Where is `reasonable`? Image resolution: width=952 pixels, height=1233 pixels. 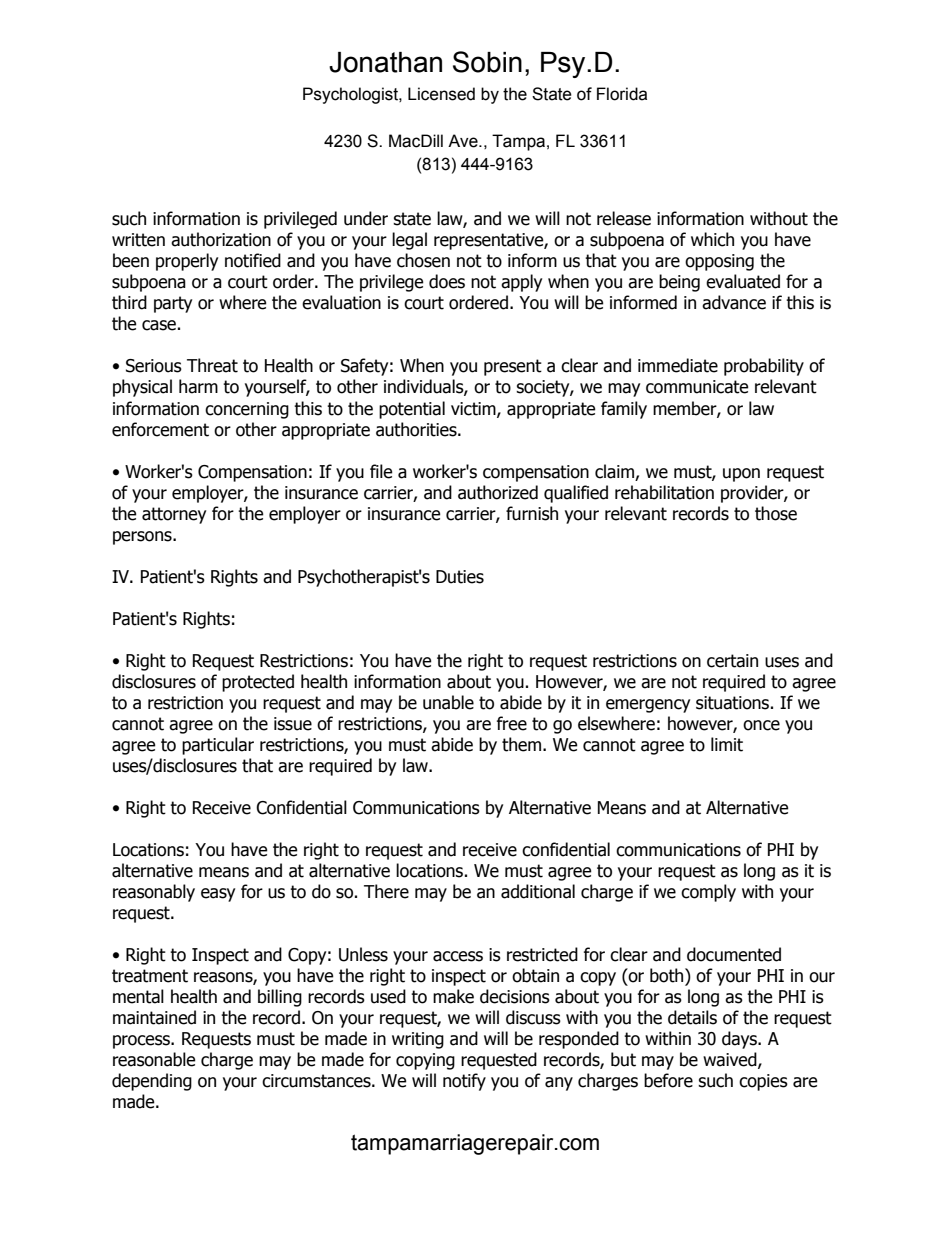 reasonable is located at coordinates (154, 1059).
